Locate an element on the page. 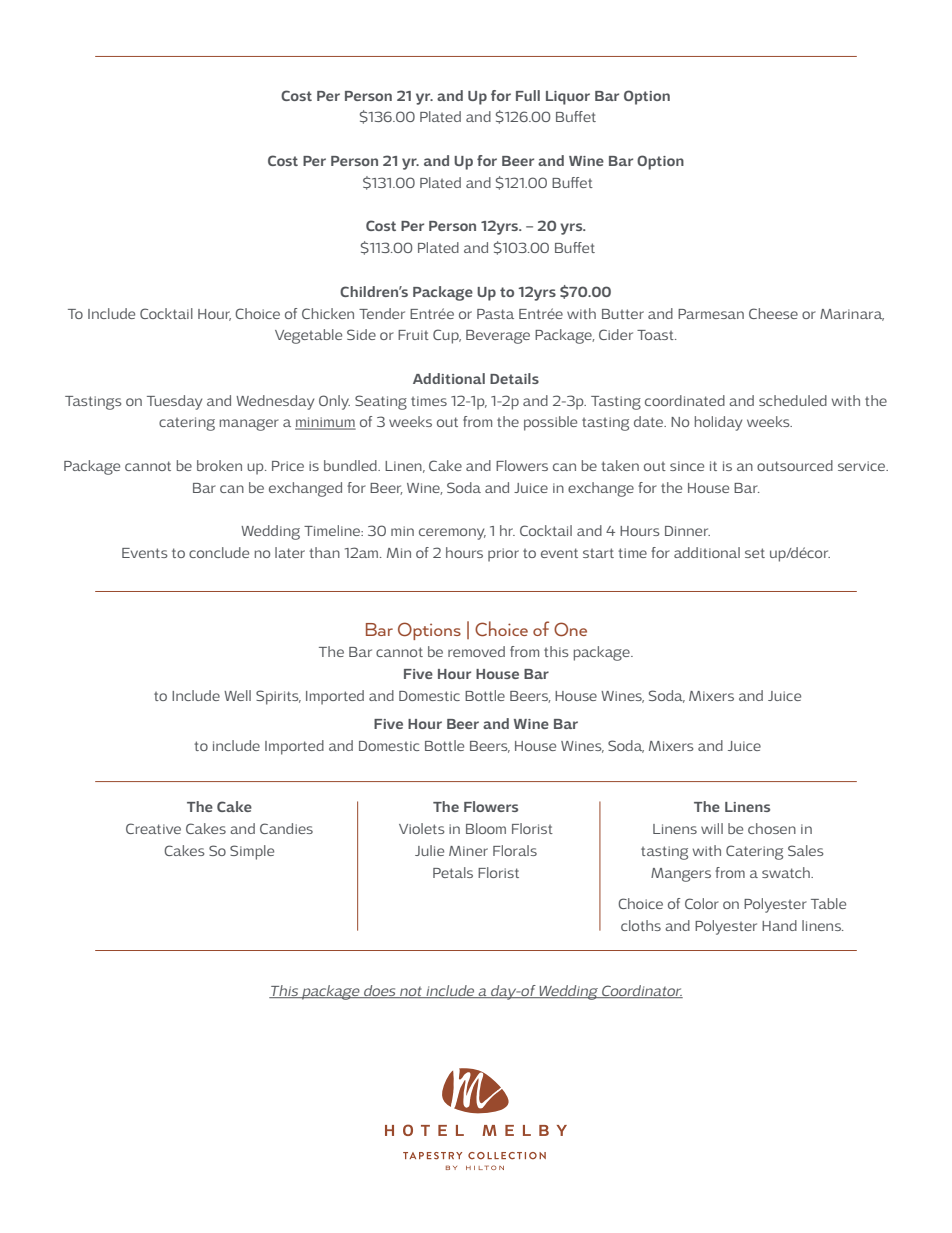  Pasta is located at coordinates (495, 314).
